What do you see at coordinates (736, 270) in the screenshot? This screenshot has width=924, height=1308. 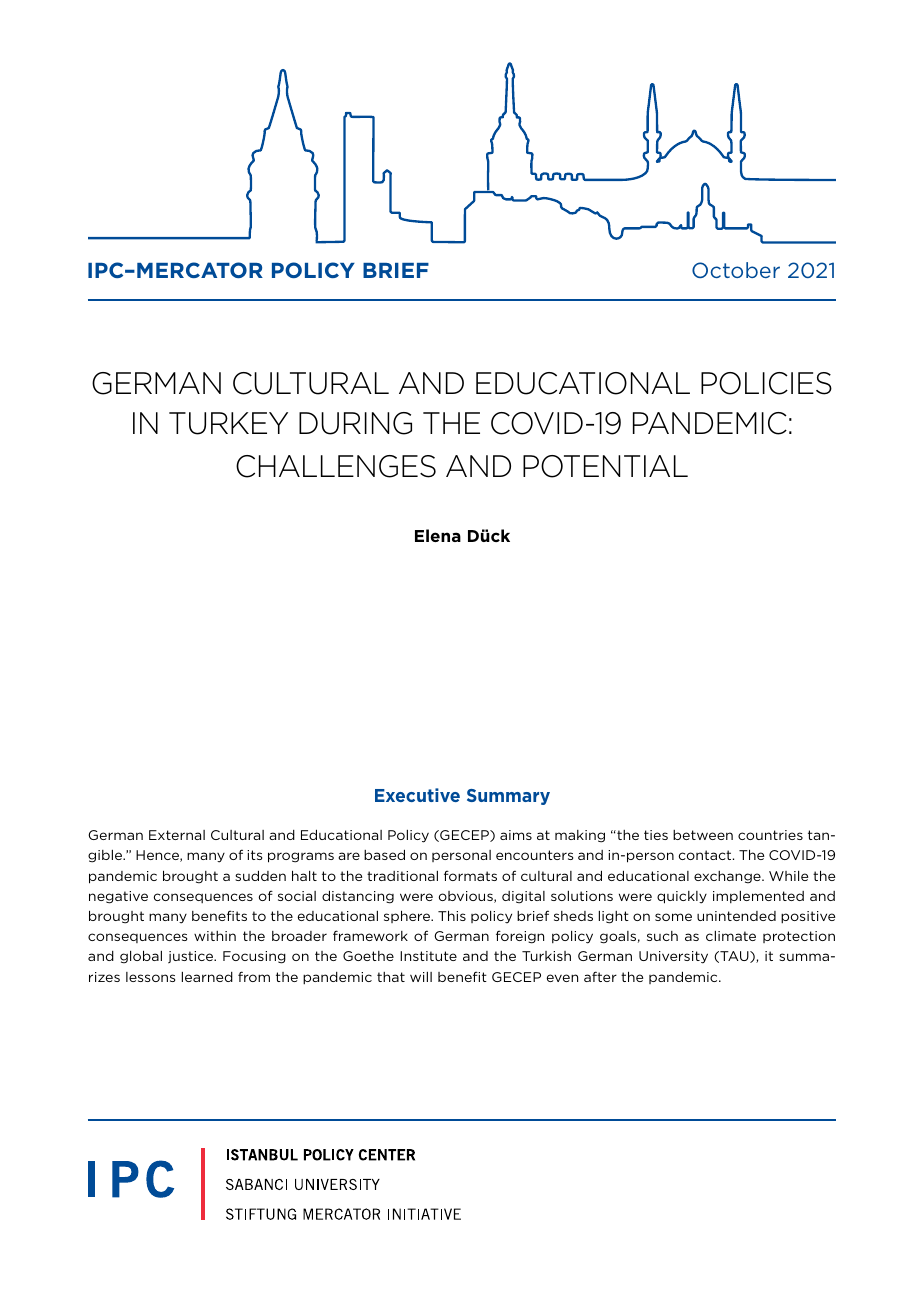 I see `October` at bounding box center [736, 270].
